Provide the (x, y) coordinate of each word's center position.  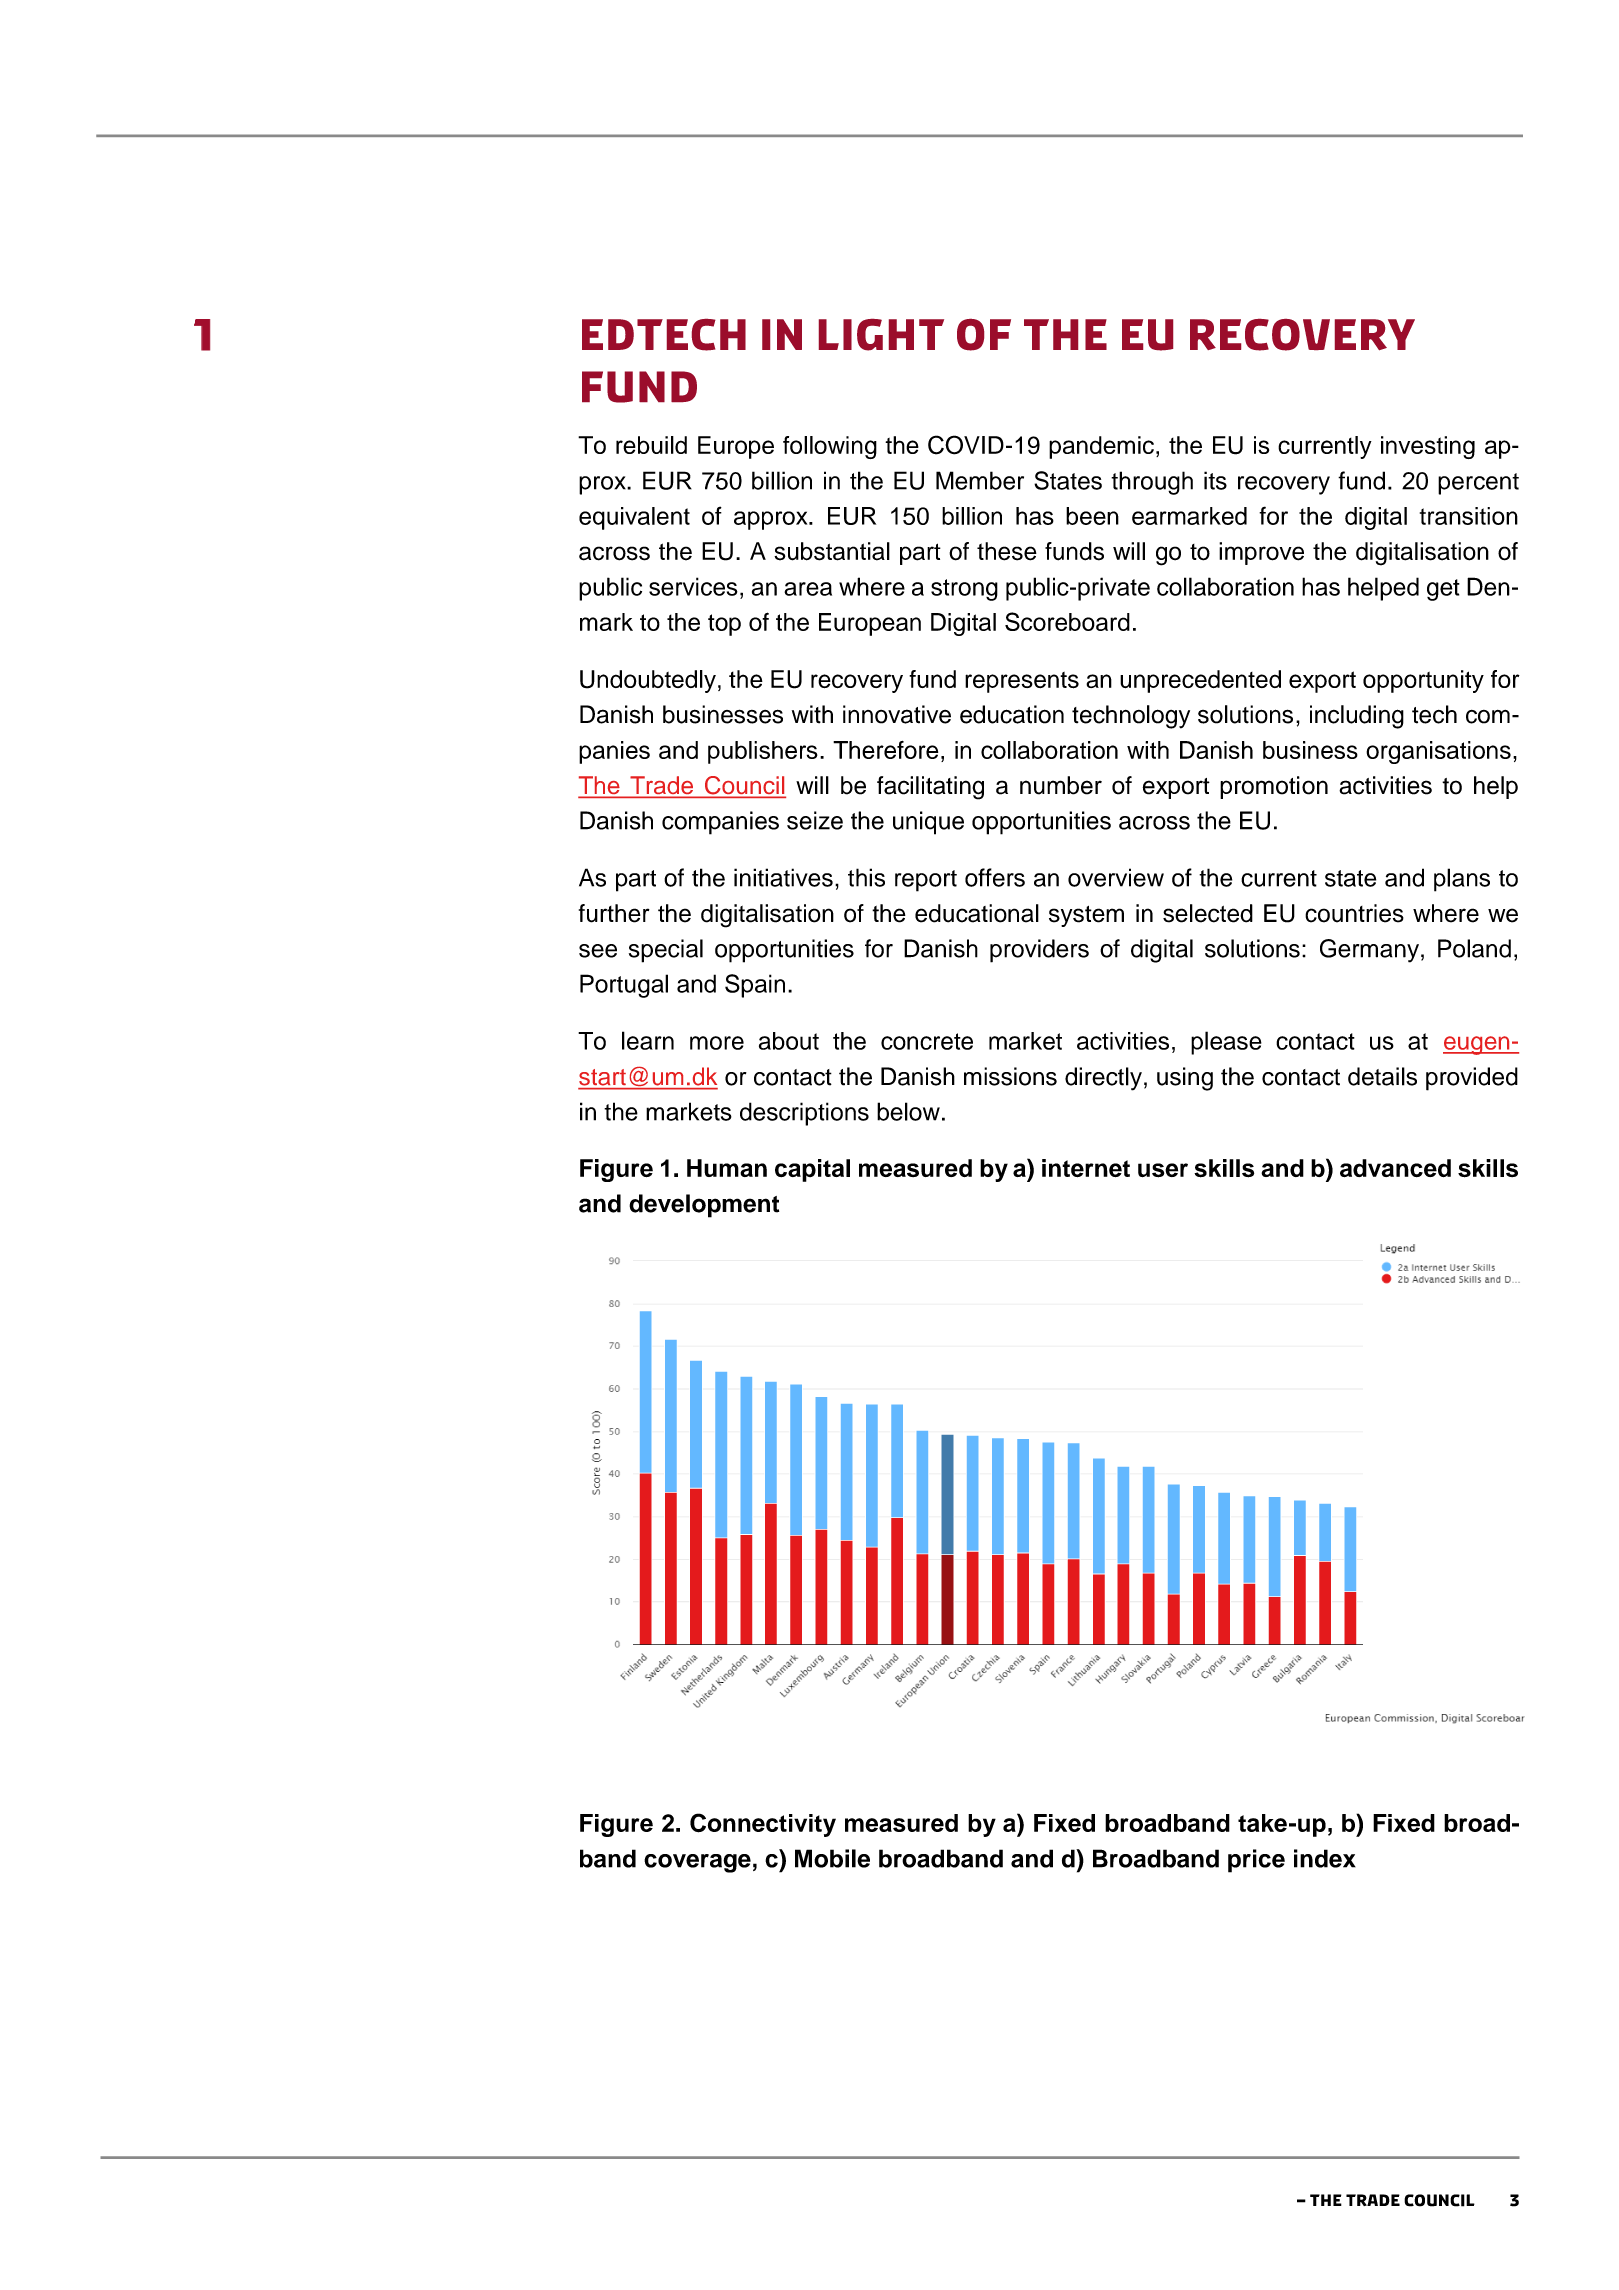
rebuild (651, 445)
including (1357, 717)
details (1382, 1076)
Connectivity (763, 1825)
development (704, 1206)
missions (1010, 1076)
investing (1428, 447)
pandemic (1101, 447)
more (717, 1043)
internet (1086, 1168)
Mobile (832, 1858)
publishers (763, 752)
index (1325, 1858)
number (1061, 785)
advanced (1395, 1168)
